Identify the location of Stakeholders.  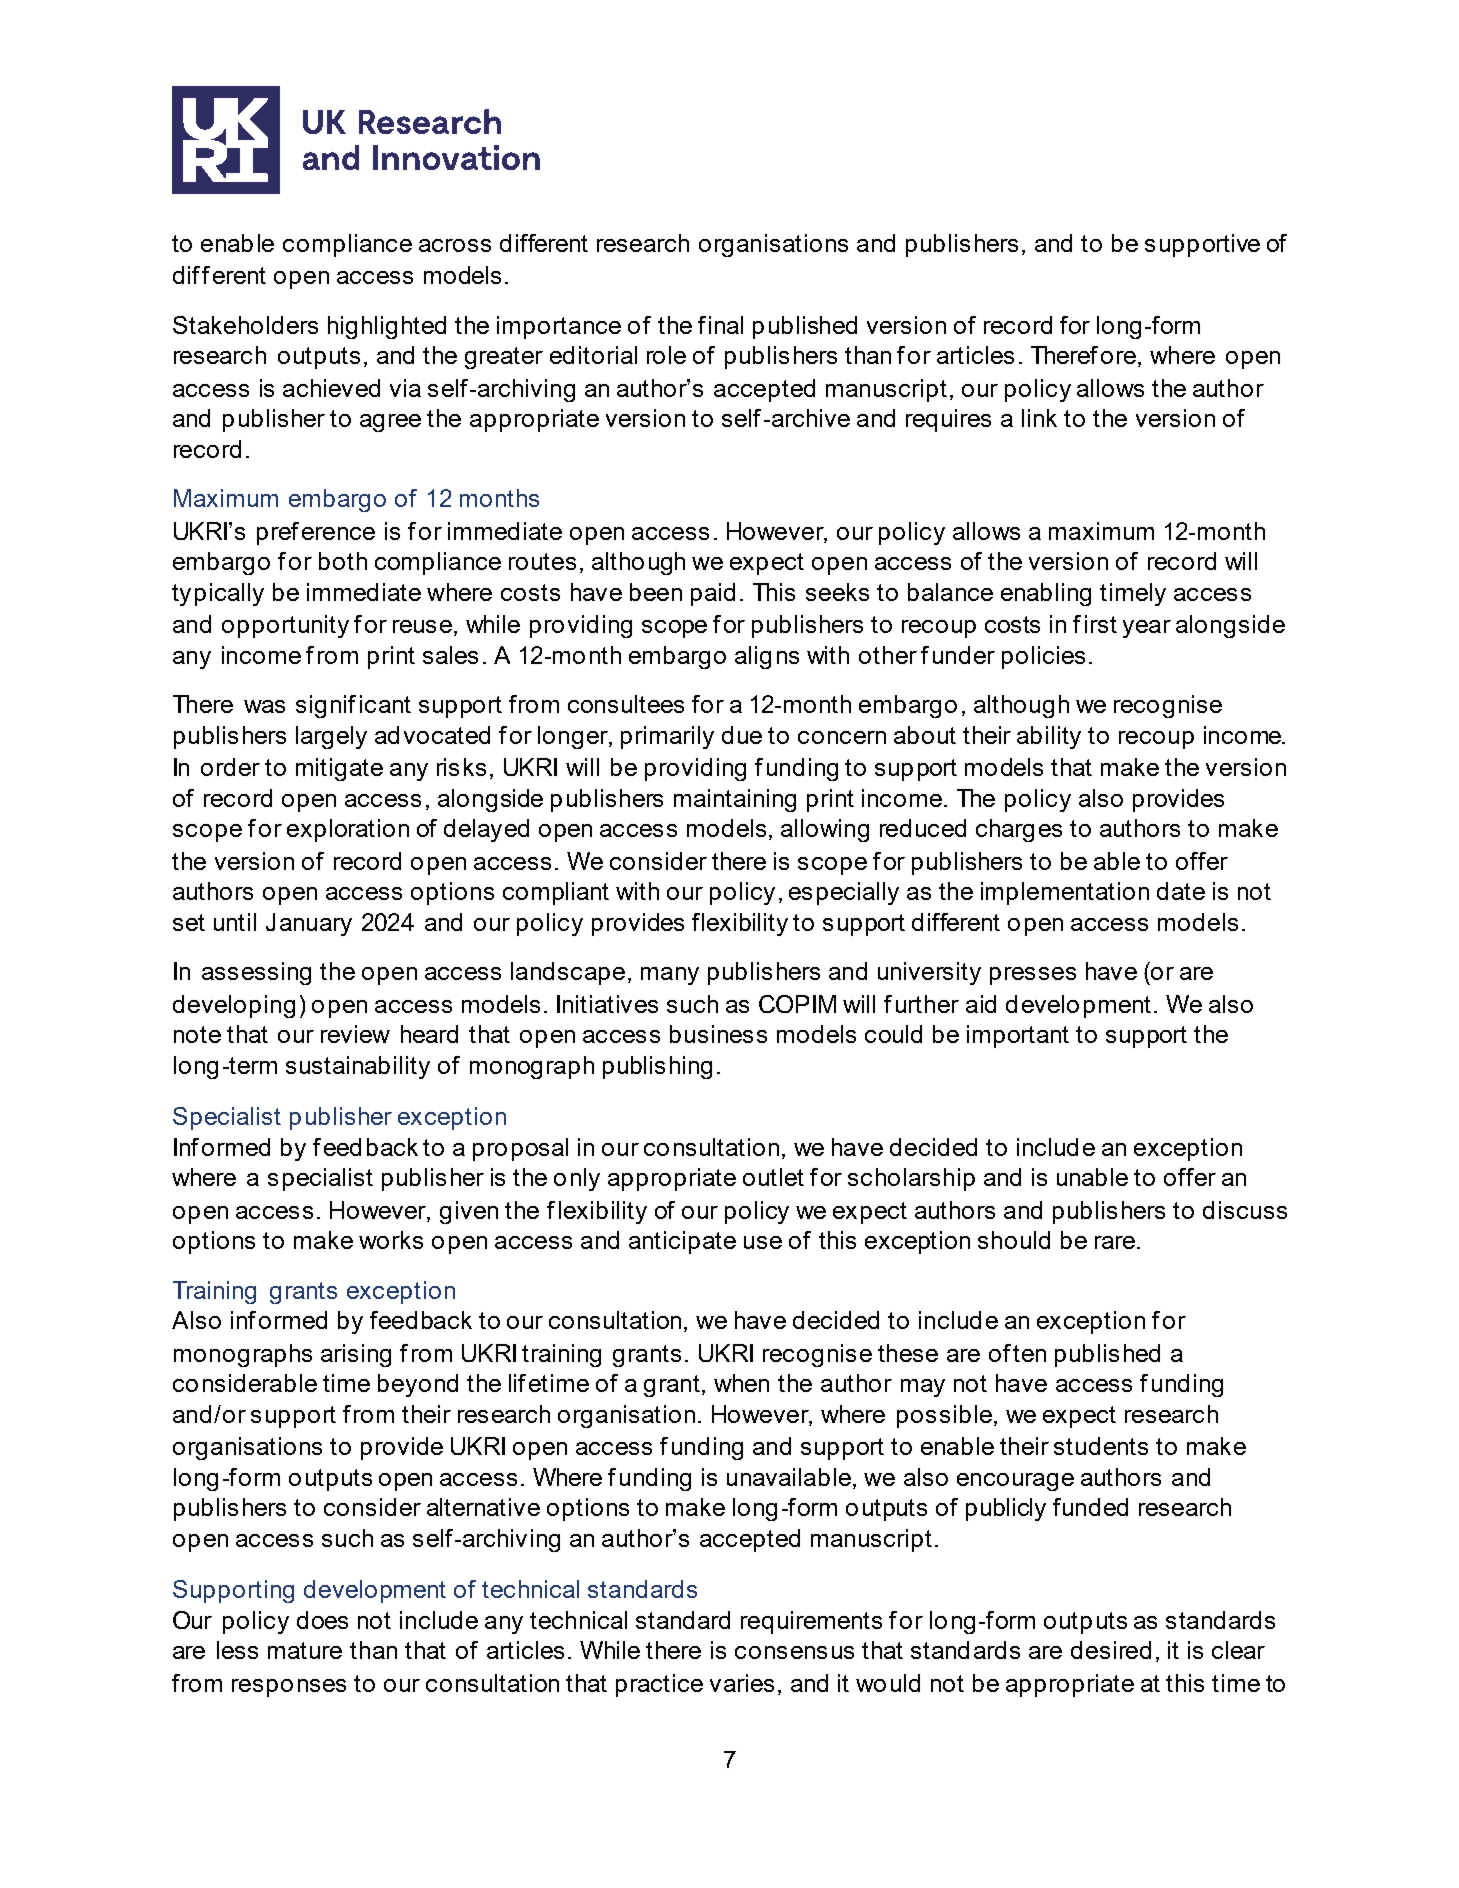
(245, 325).
